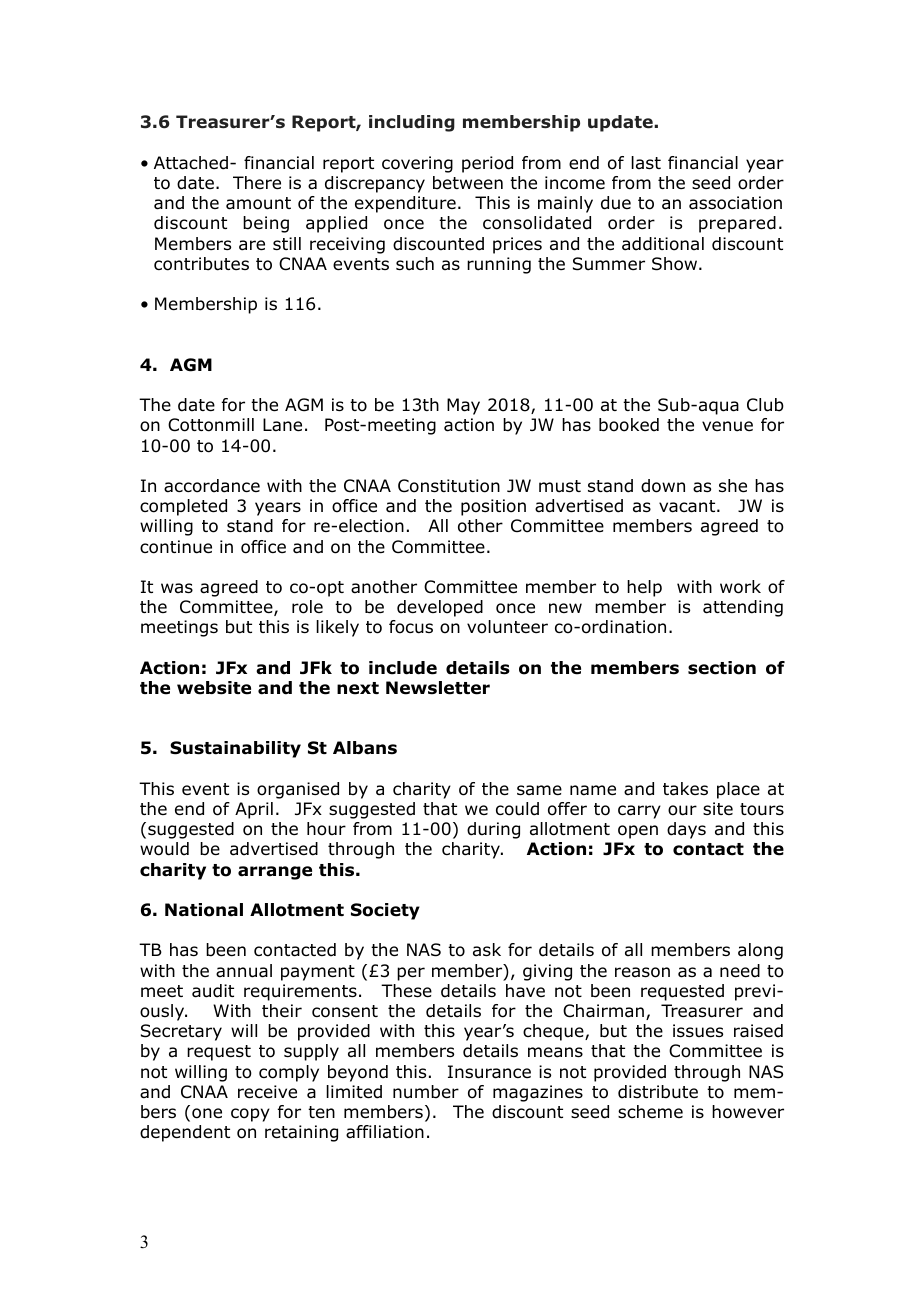 The width and height of the document is (924, 1308). What do you see at coordinates (487, 164) in the document?
I see `period` at bounding box center [487, 164].
